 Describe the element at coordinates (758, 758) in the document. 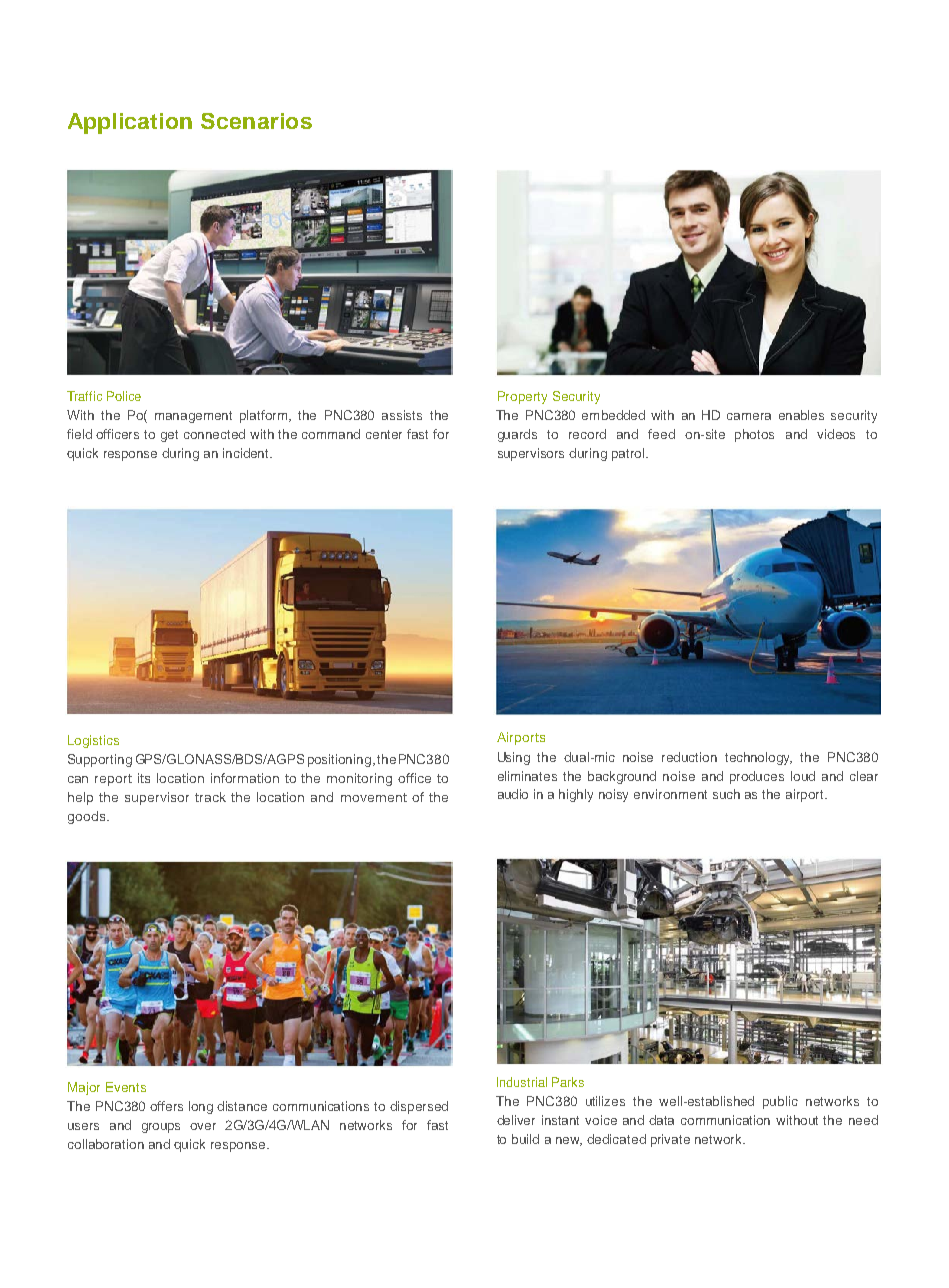

I see `technology` at that location.
